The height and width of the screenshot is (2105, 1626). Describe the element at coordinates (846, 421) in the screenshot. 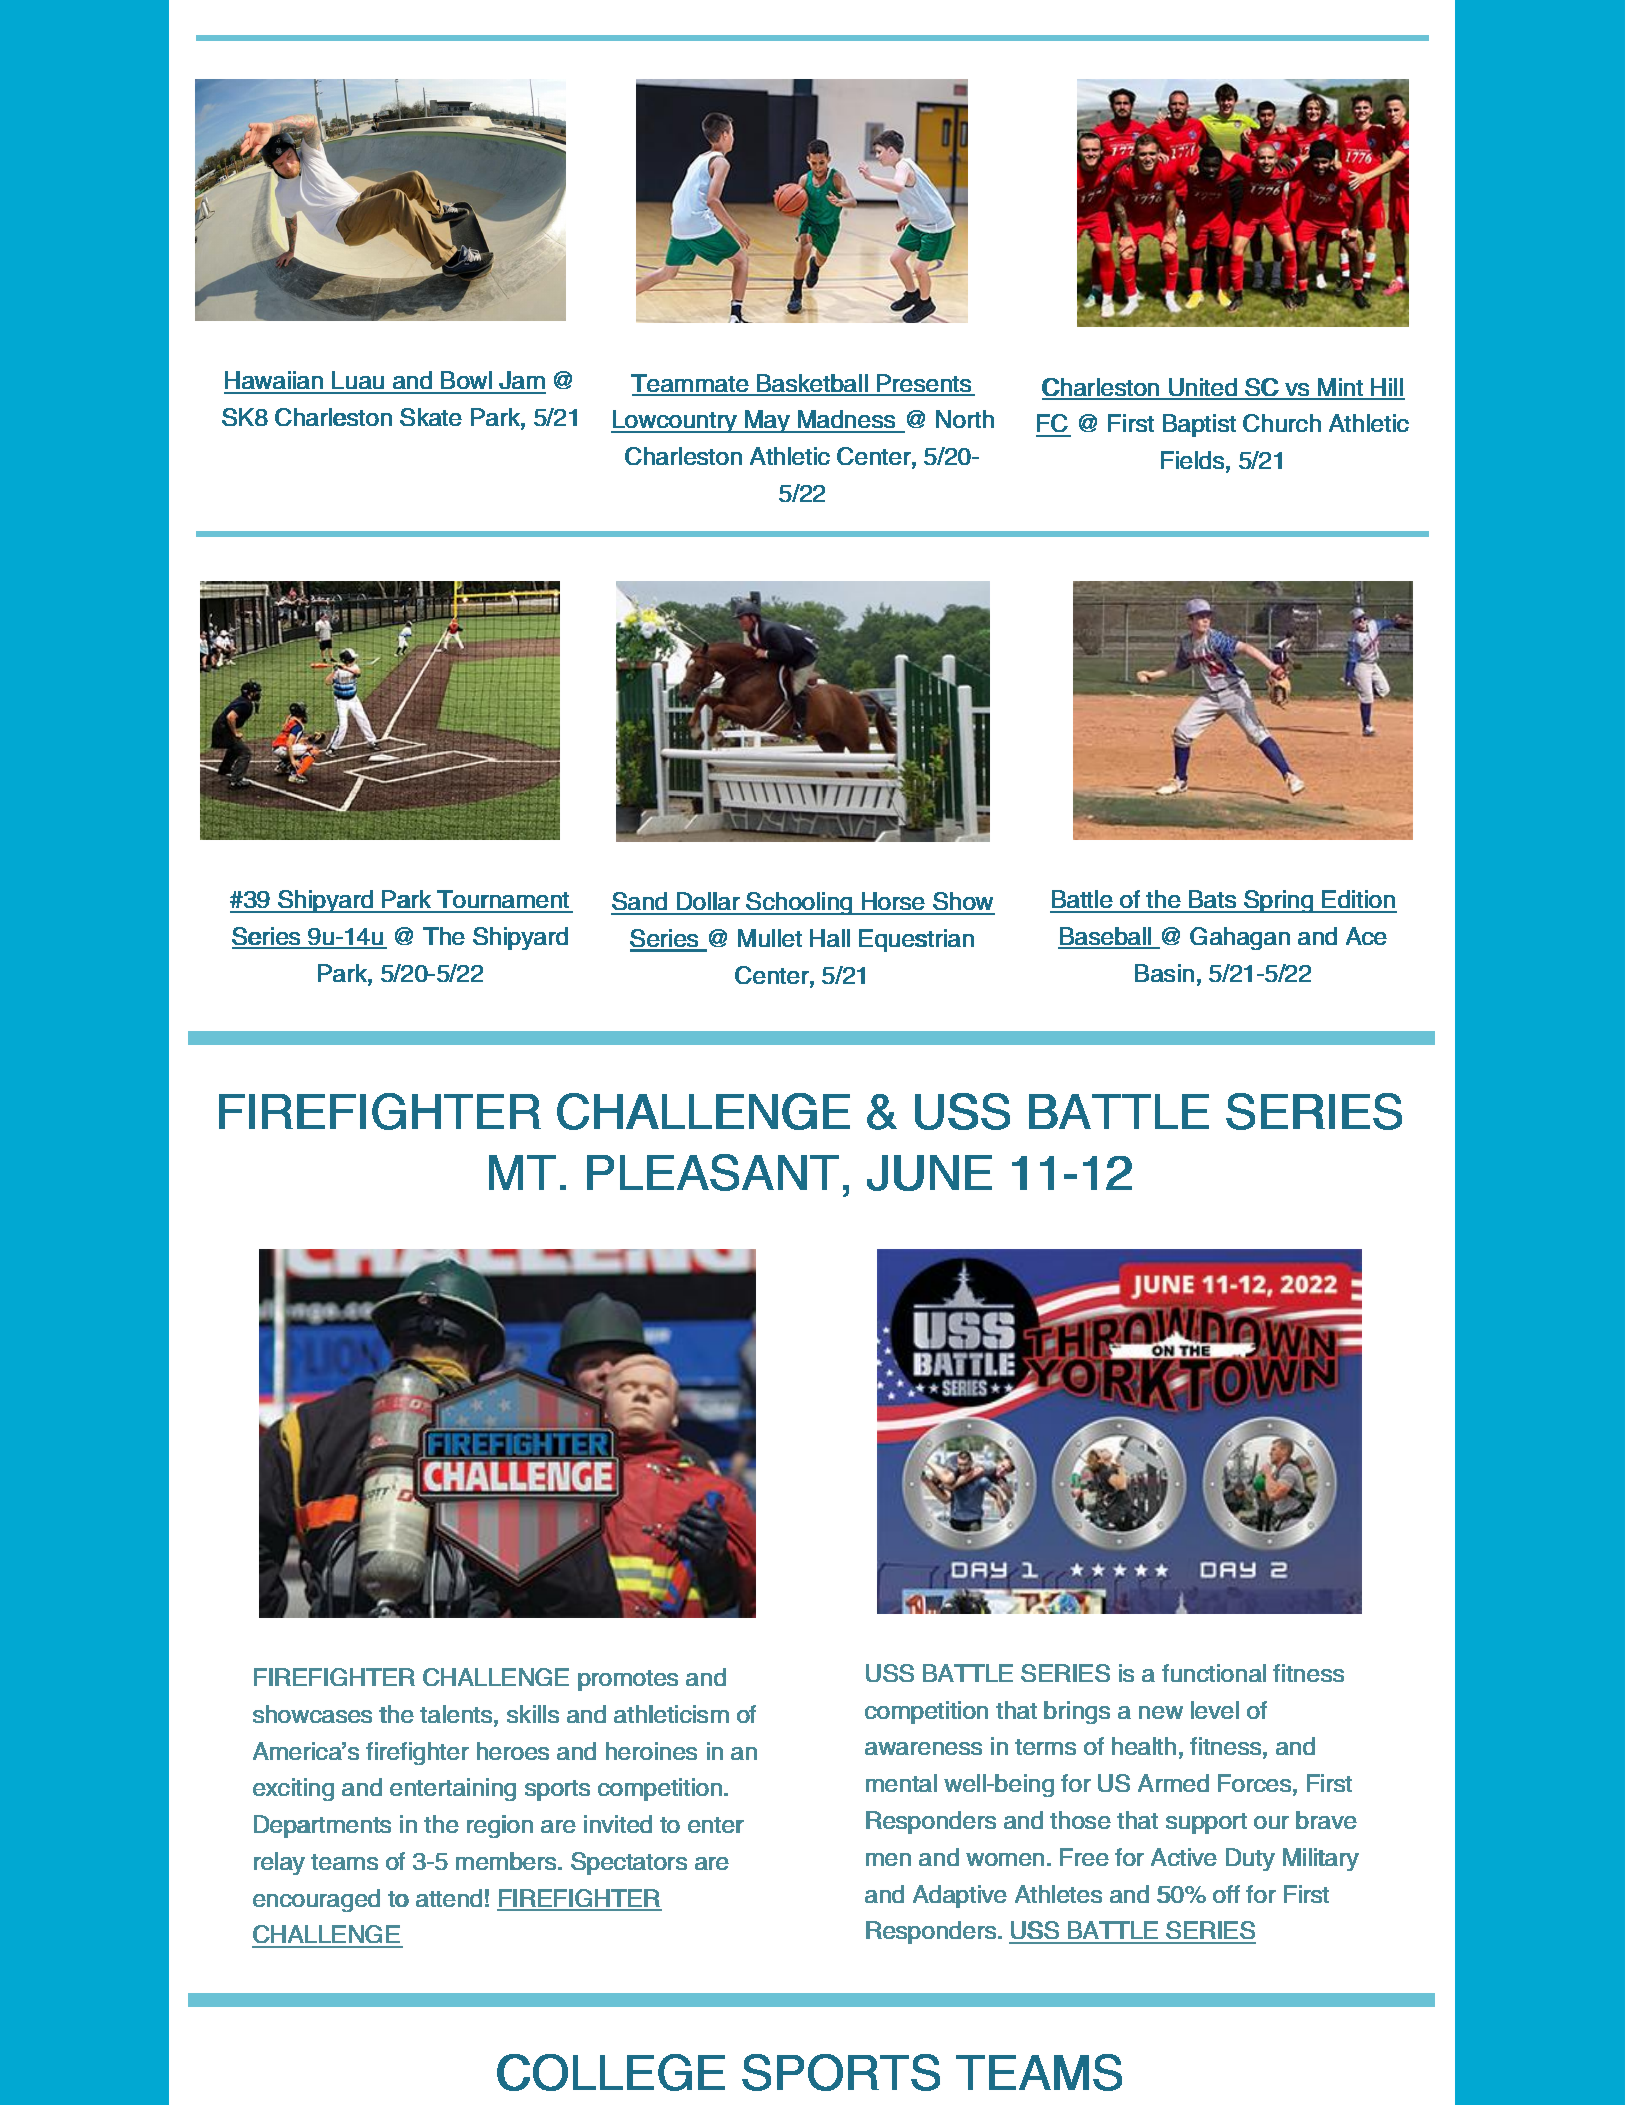

I see `Madness` at that location.
